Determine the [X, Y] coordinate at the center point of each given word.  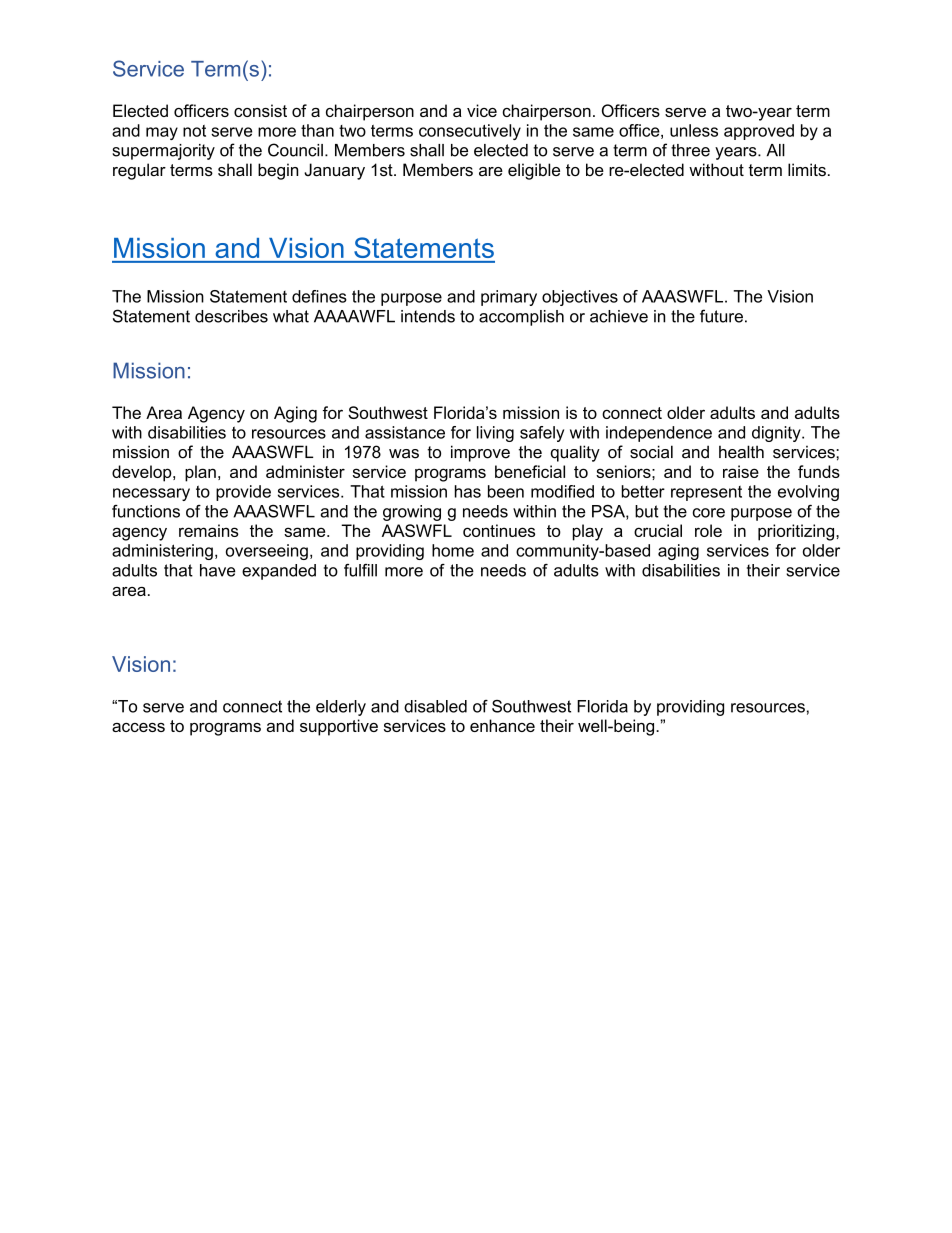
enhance [502, 725]
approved [759, 132]
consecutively [470, 132]
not [194, 131]
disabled [435, 706]
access [138, 727]
